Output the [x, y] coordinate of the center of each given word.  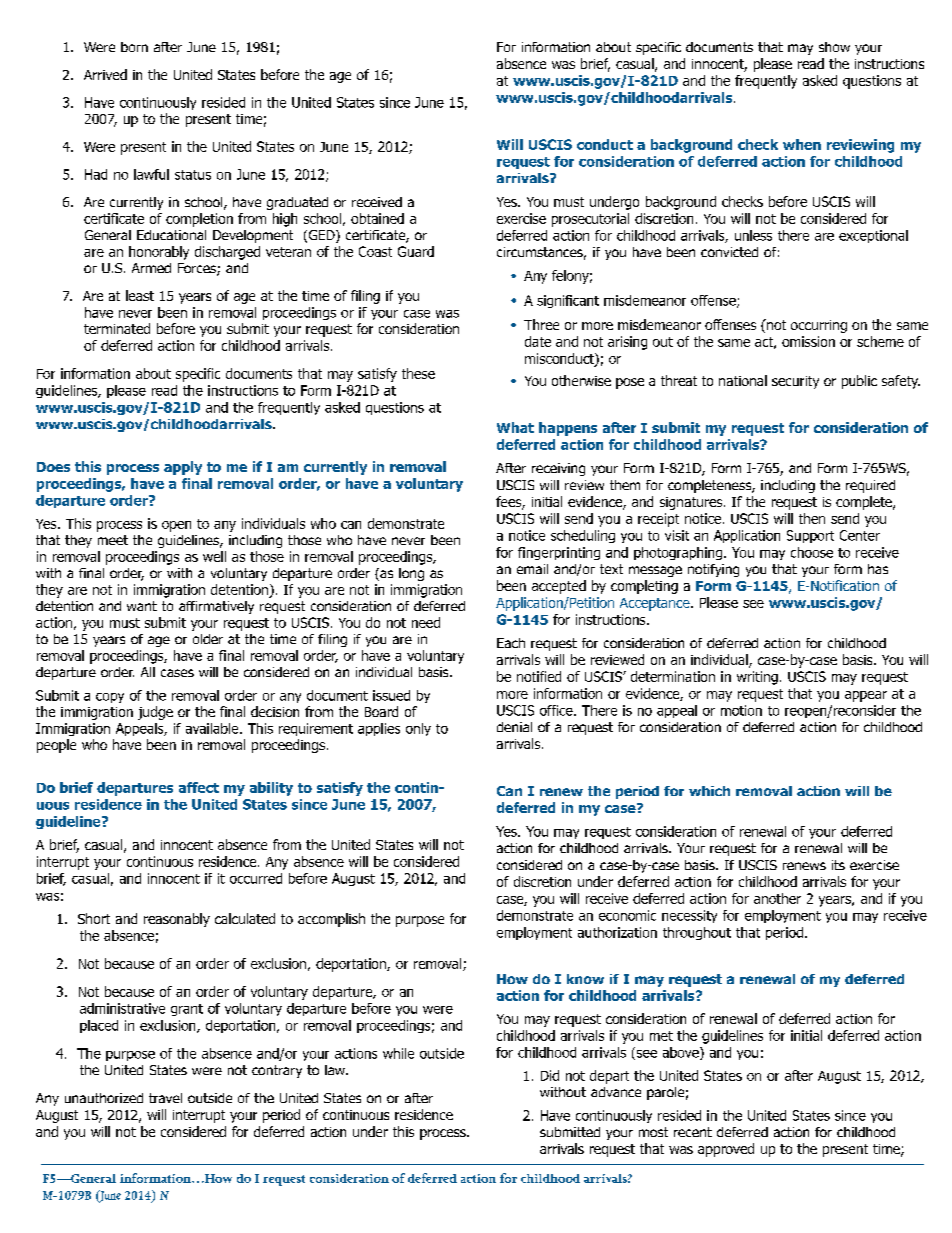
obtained [377, 218]
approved [726, 1150]
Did [550, 1075]
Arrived [105, 74]
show [834, 47]
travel [165, 1098]
